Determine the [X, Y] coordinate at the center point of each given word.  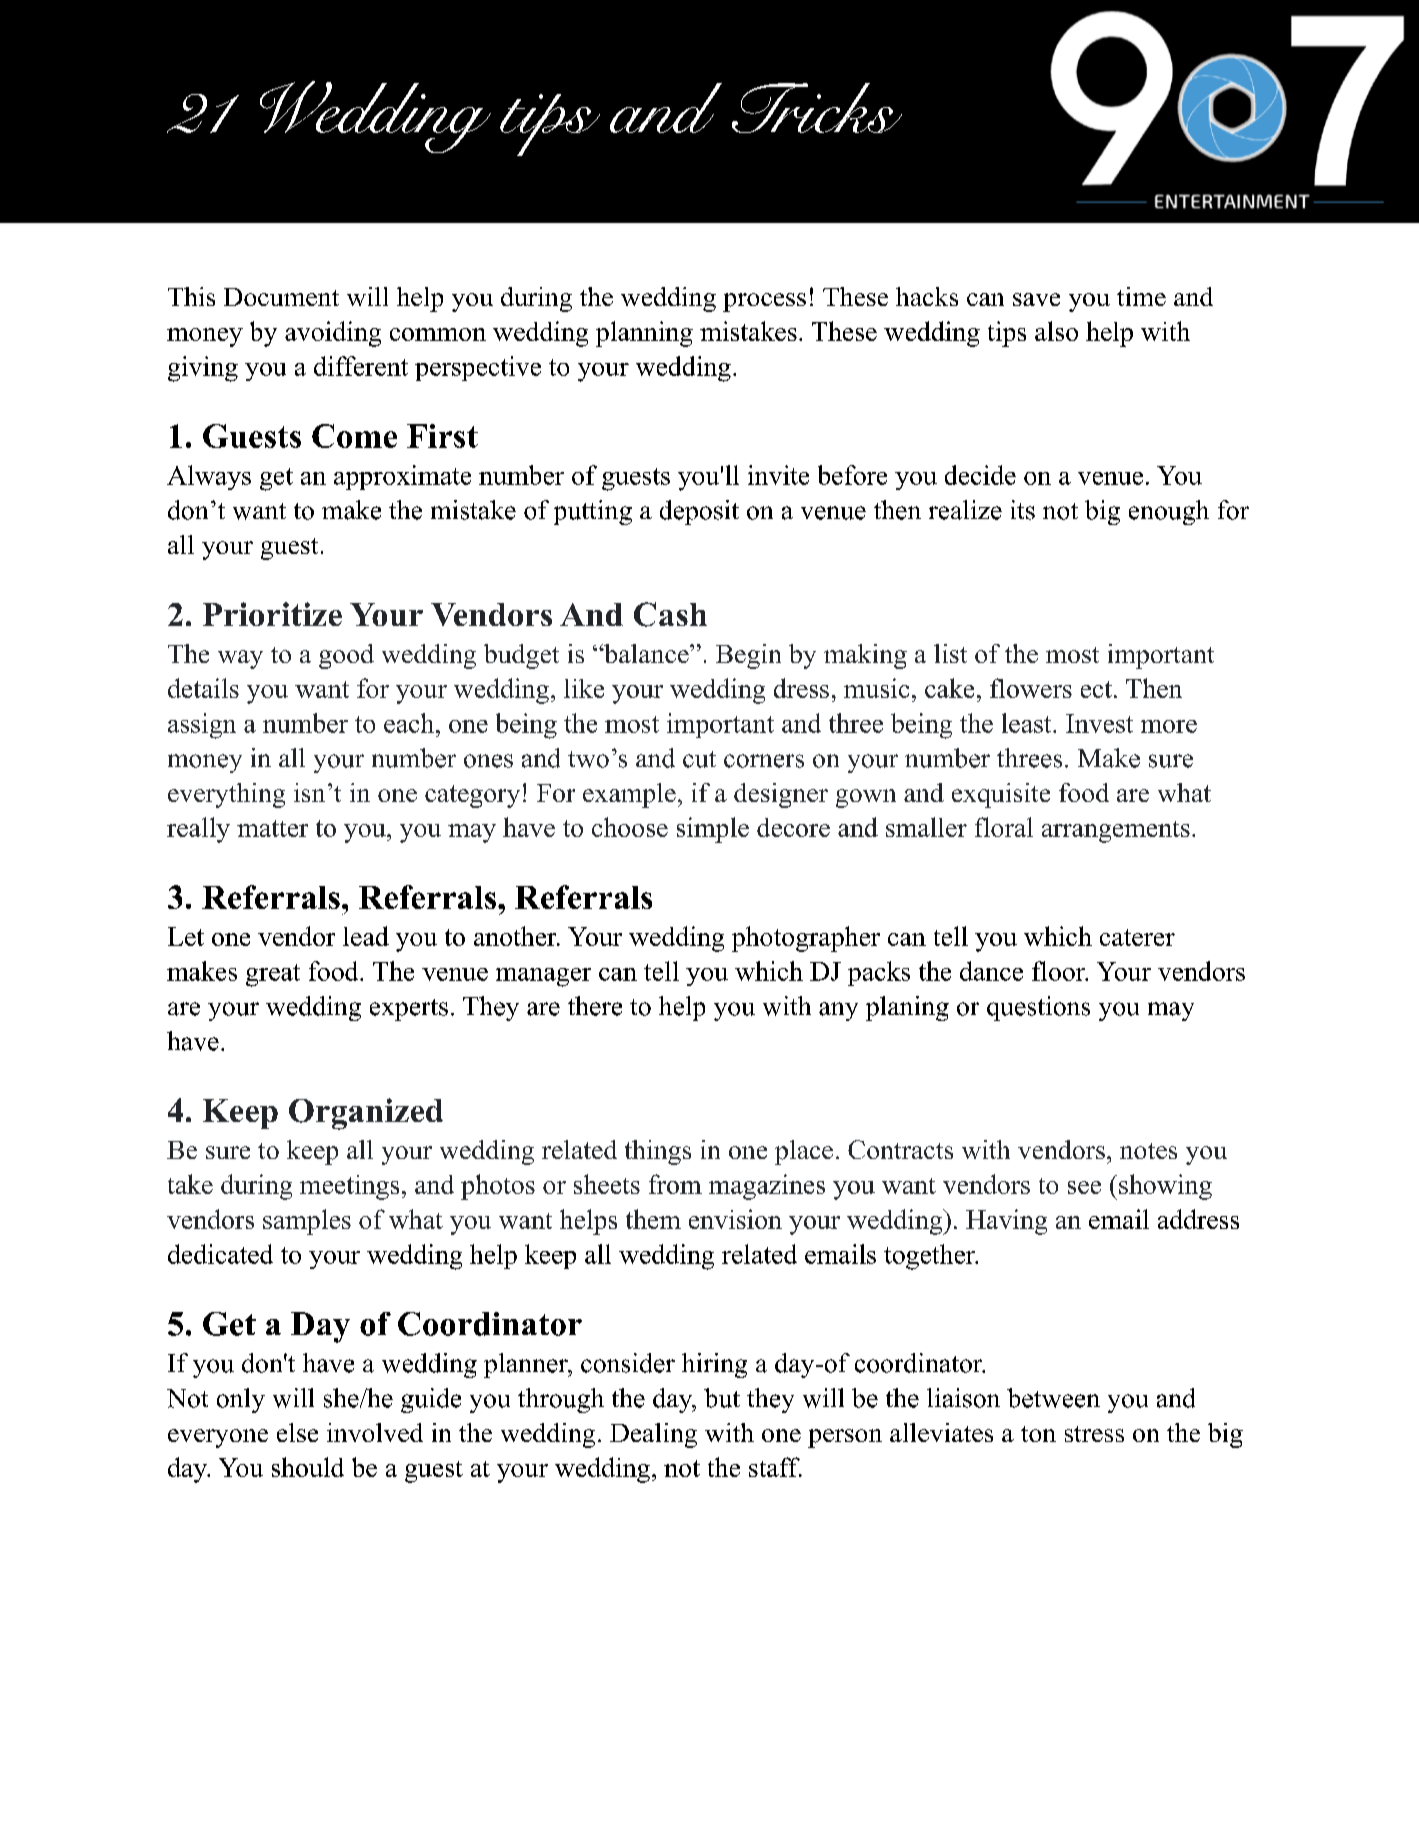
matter [272, 828]
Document [281, 297]
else [297, 1432]
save [1036, 299]
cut [699, 759]
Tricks [817, 108]
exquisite [1001, 795]
